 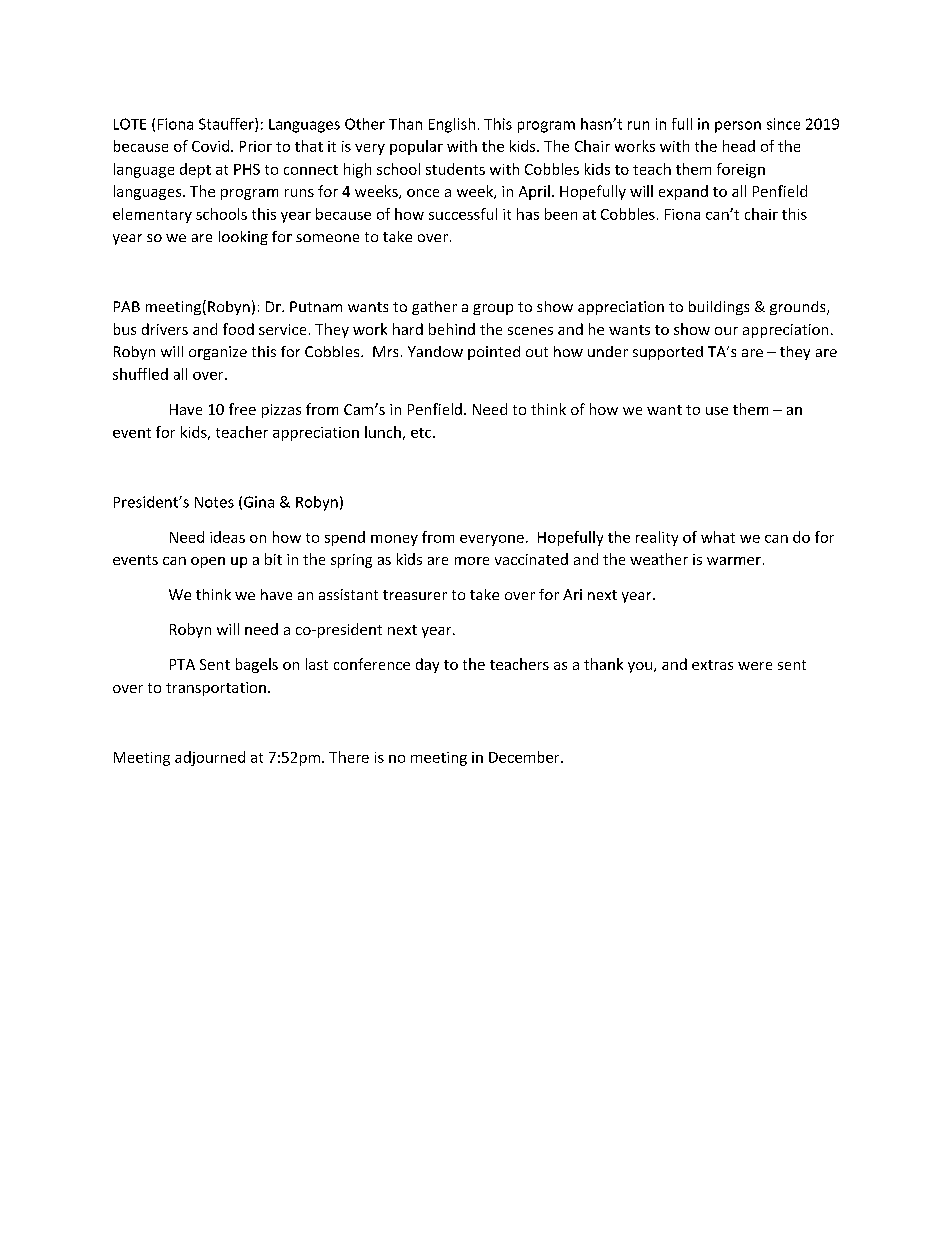 I want to click on head, so click(x=739, y=146).
